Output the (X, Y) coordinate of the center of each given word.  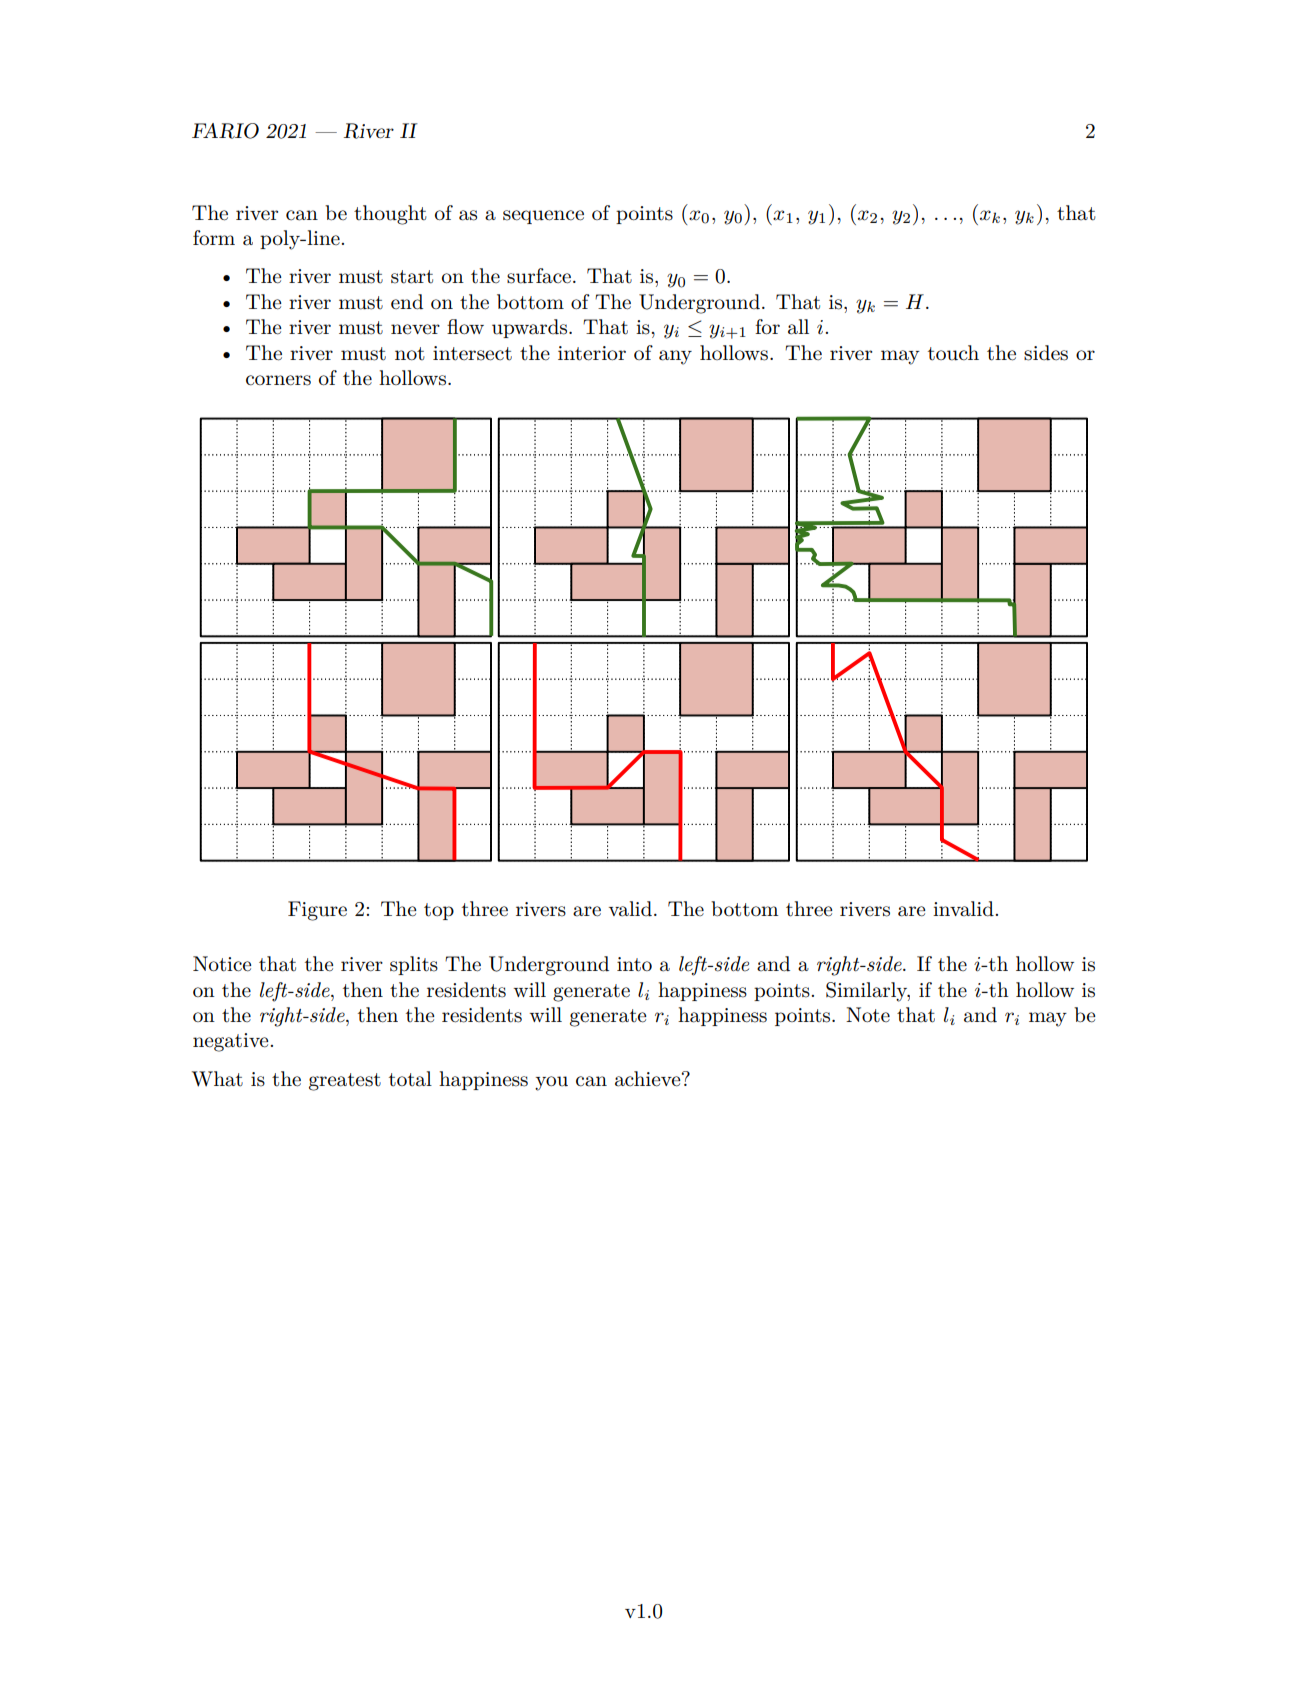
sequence (543, 217)
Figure (317, 911)
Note (868, 1014)
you (551, 1083)
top (439, 911)
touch (953, 353)
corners (278, 380)
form (214, 237)
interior (592, 353)
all (798, 327)
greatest (345, 1082)
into (634, 964)
